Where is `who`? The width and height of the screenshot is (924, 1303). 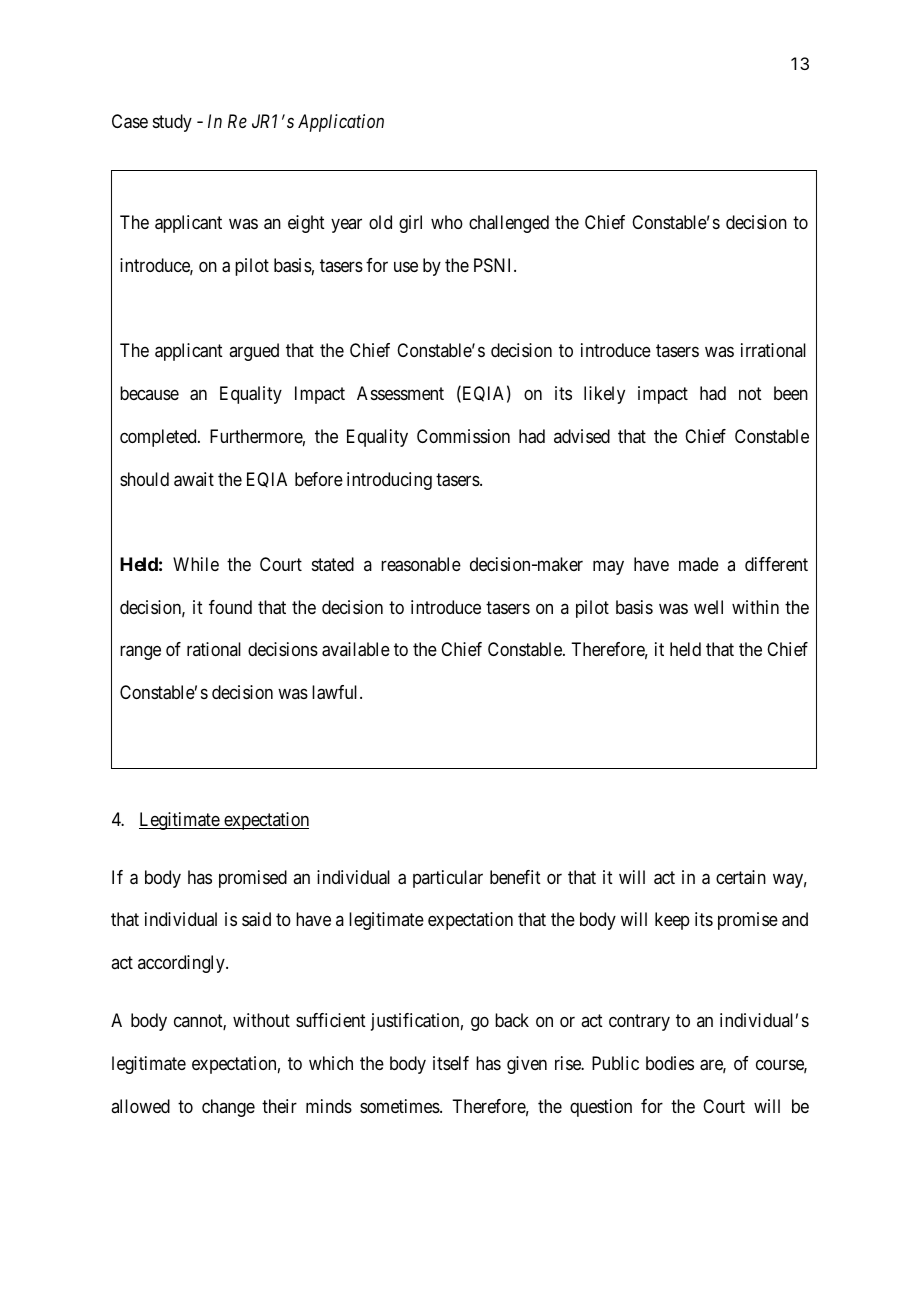 who is located at coordinates (447, 222).
